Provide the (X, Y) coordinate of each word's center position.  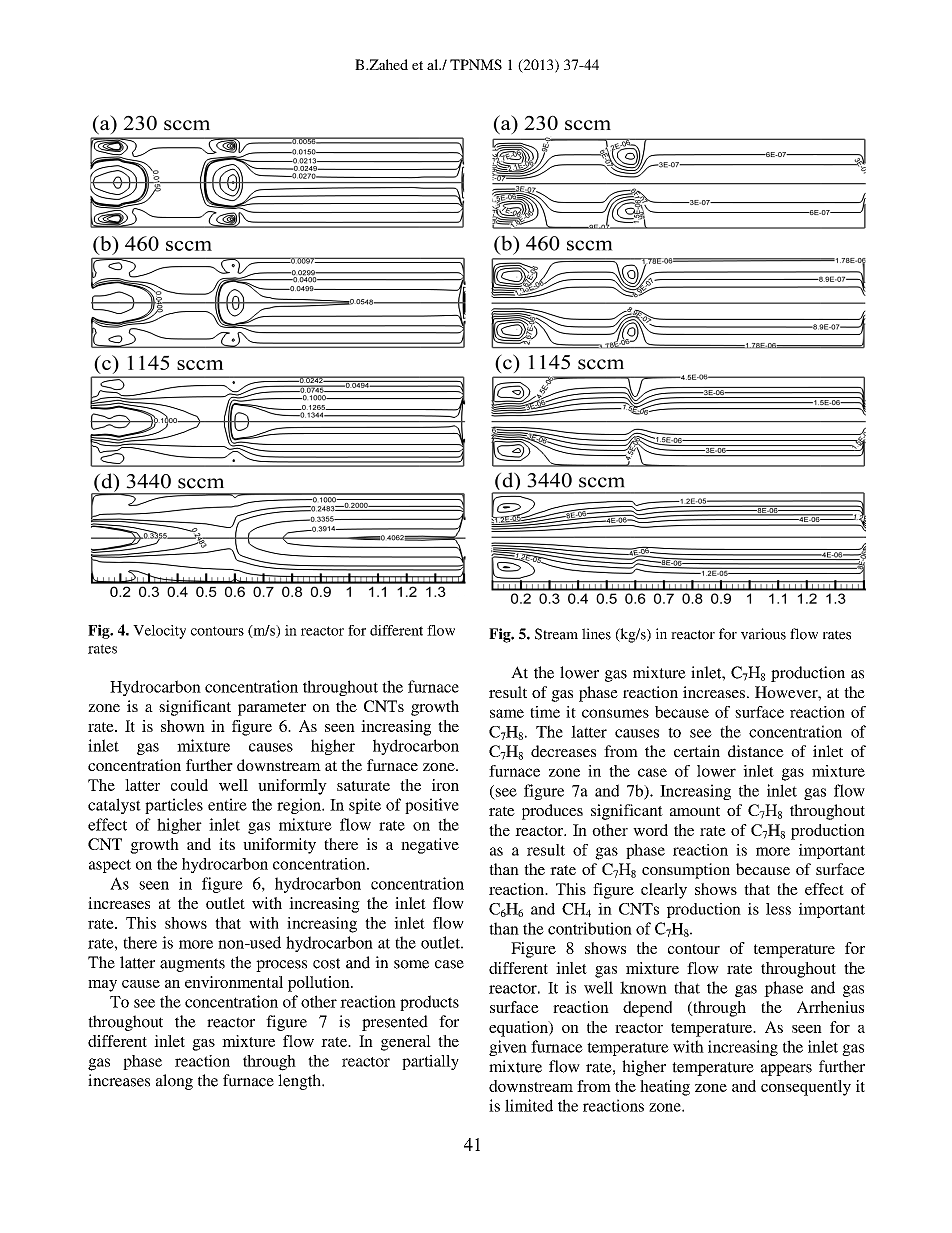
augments (192, 965)
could (189, 785)
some (411, 964)
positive (432, 806)
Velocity (159, 632)
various (763, 634)
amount (695, 811)
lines (596, 634)
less (778, 909)
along (174, 1082)
